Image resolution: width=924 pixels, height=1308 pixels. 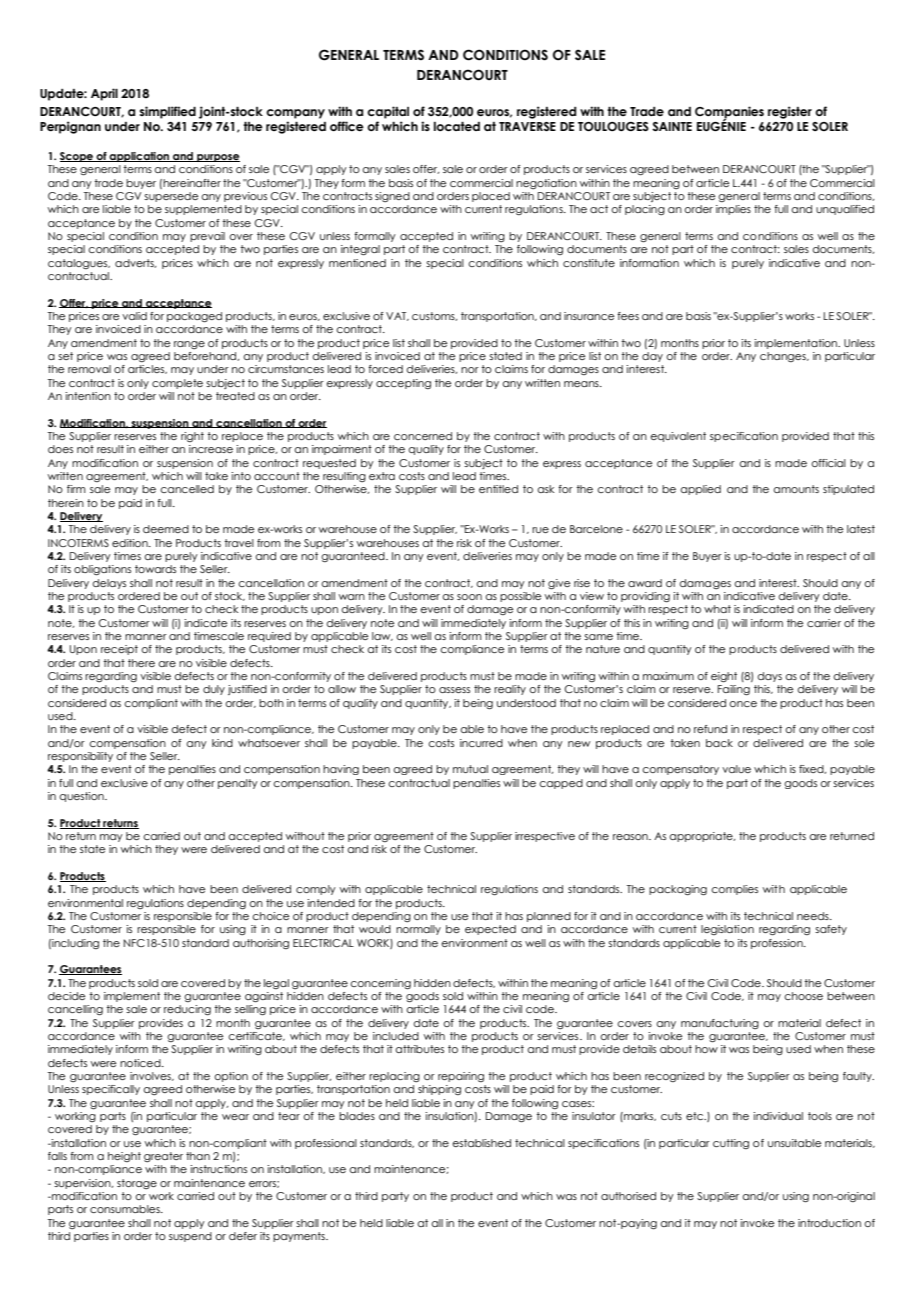 What do you see at coordinates (261, 944) in the screenshot?
I see `authorising` at bounding box center [261, 944].
